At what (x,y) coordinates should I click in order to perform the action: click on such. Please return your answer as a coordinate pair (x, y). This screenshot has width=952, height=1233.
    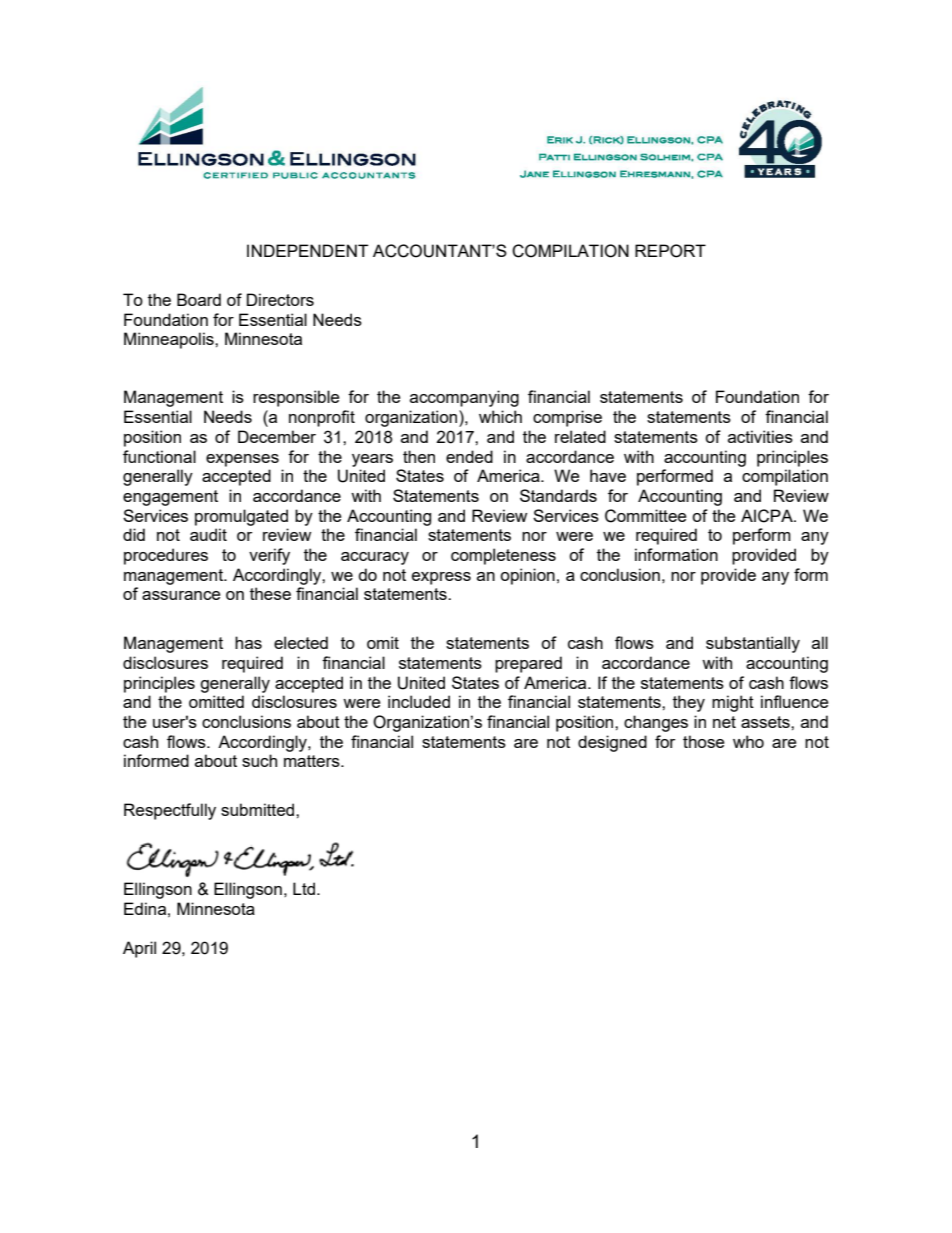
    Looking at the image, I should click on (259, 760).
